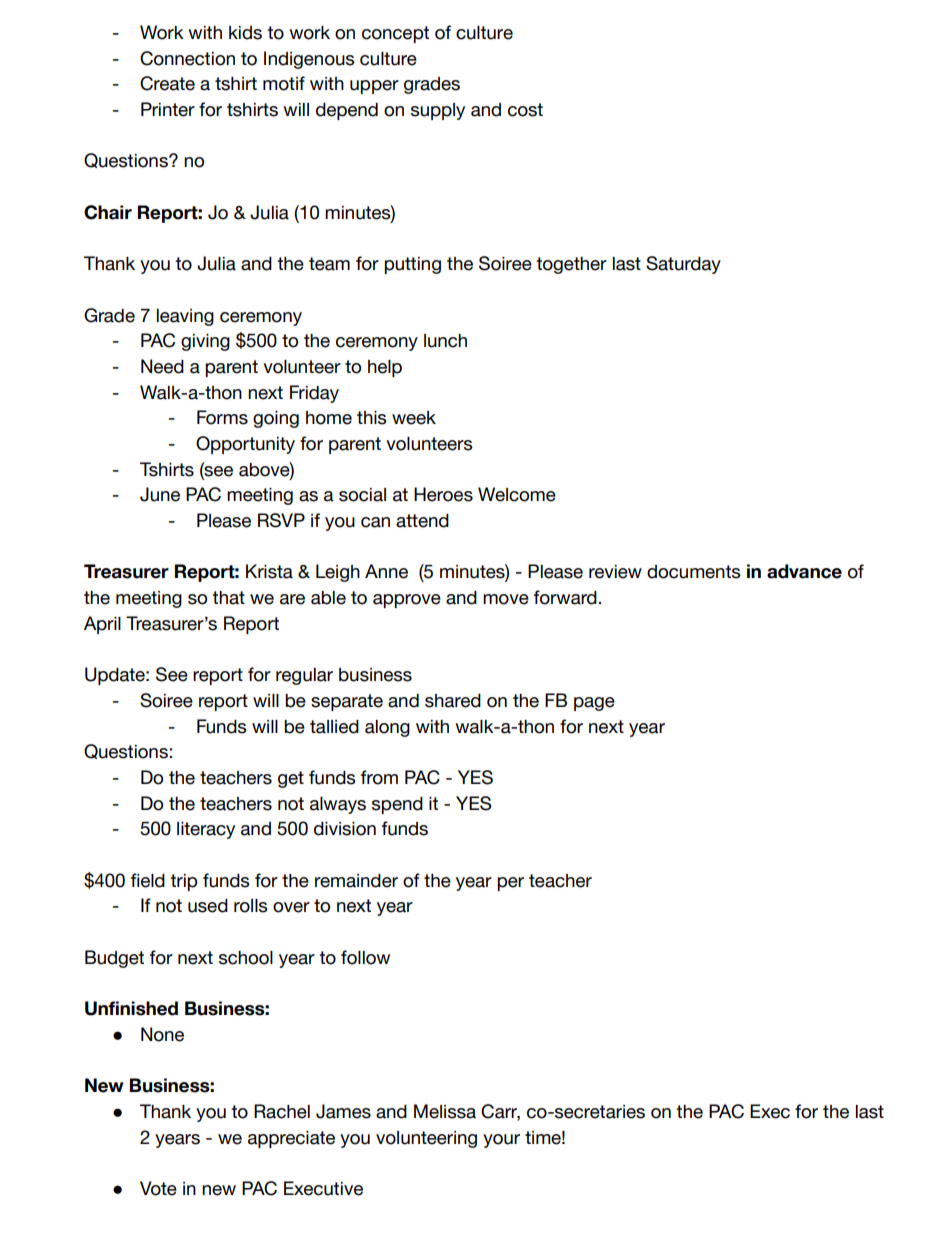 The width and height of the page is (952, 1233). What do you see at coordinates (445, 1111) in the page?
I see `Melissa` at bounding box center [445, 1111].
